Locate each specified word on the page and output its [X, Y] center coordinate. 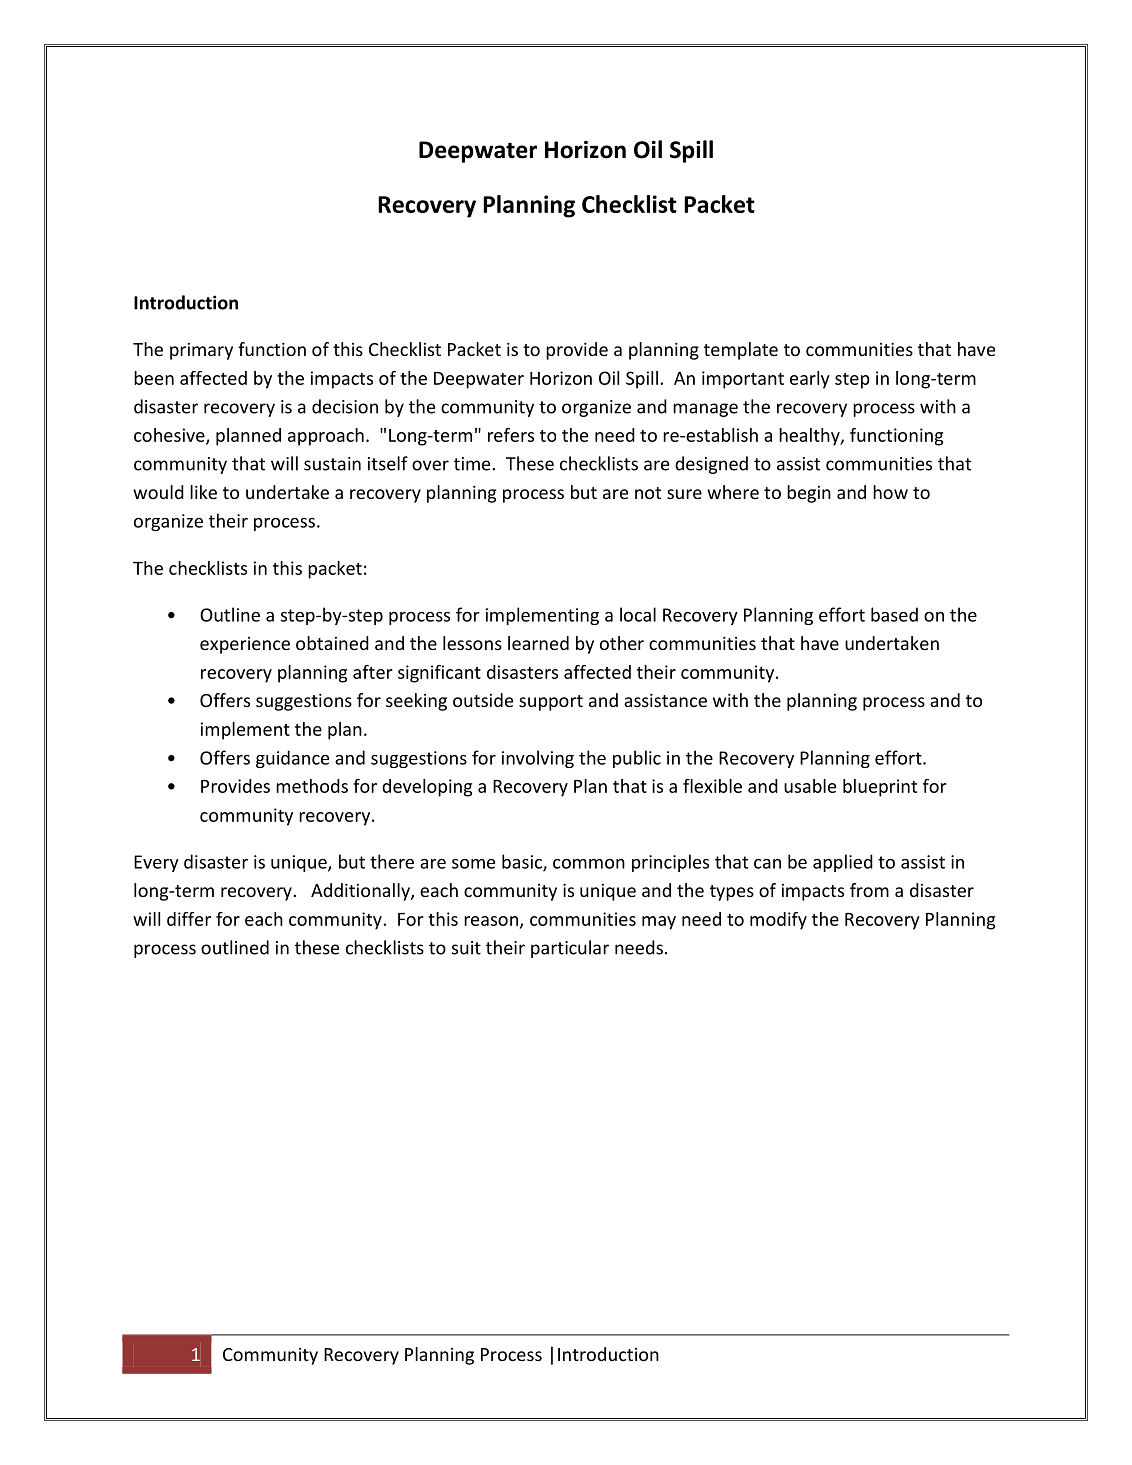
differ [189, 919]
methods [312, 786]
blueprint [880, 788]
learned [538, 643]
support [551, 703]
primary [201, 351]
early [810, 380]
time [473, 464]
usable [810, 786]
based [894, 614]
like [203, 492]
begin [809, 494]
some [473, 864]
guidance [292, 759]
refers [511, 435]
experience [245, 645]
